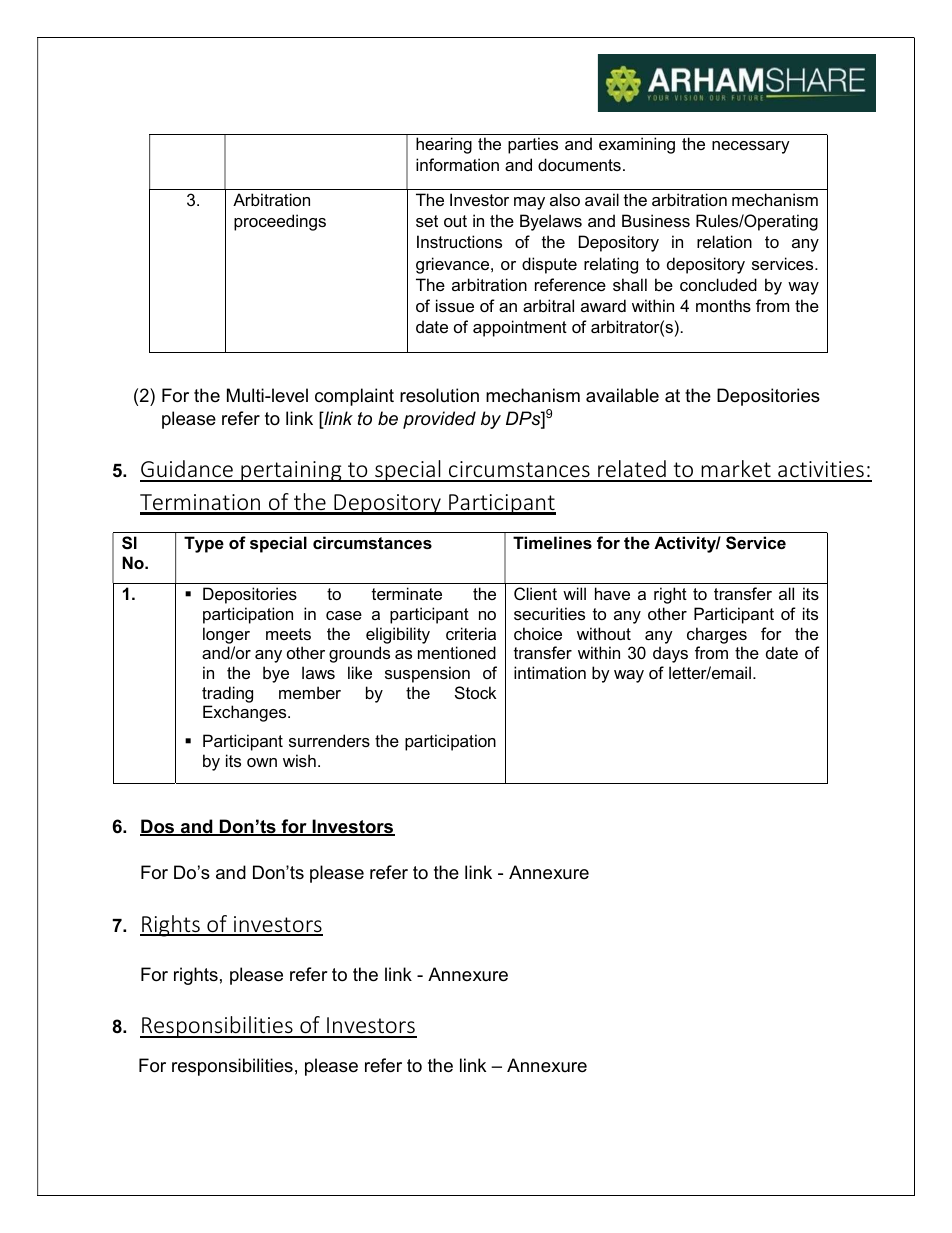  I want to click on proceedings, so click(280, 222).
